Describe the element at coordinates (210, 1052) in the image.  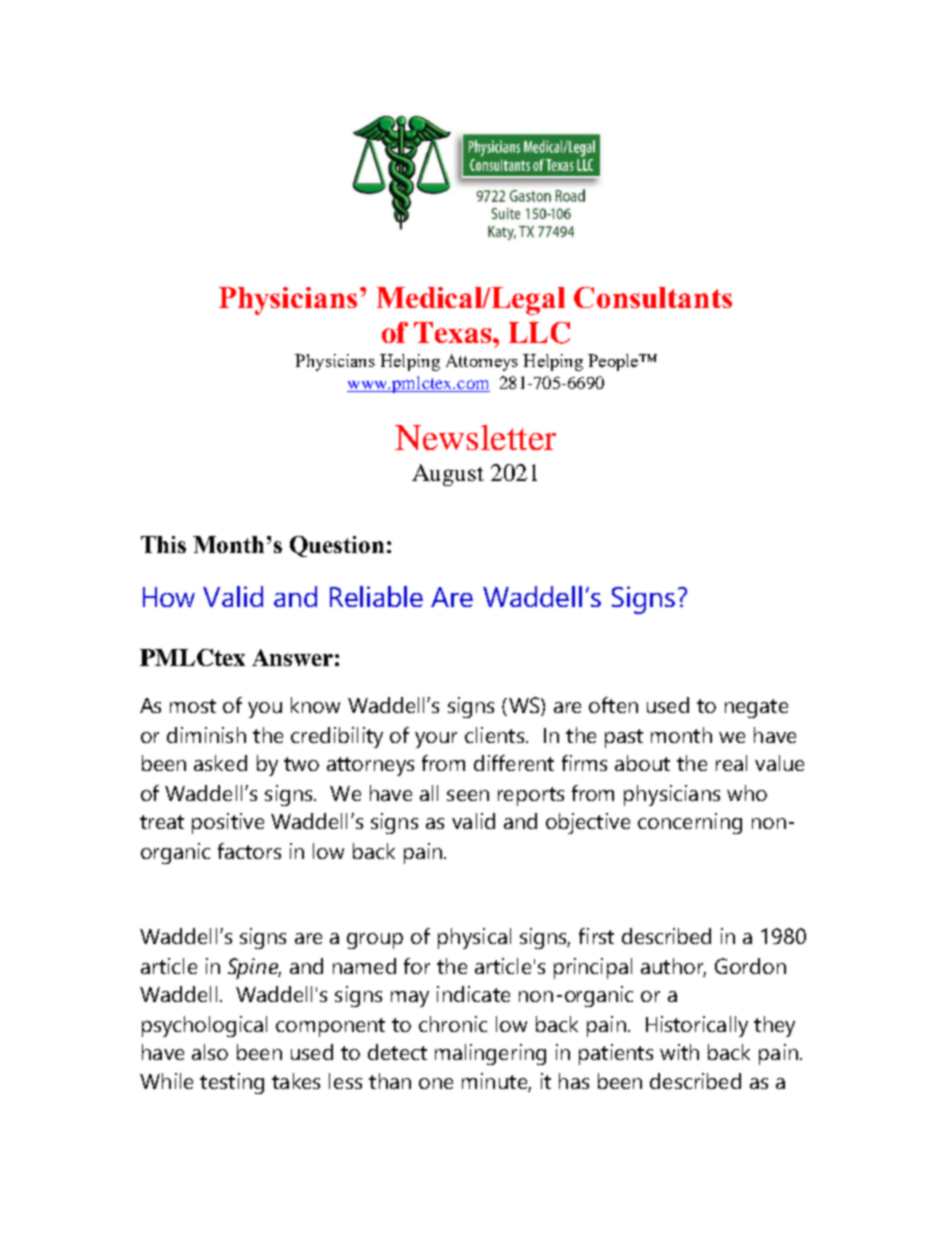
I see `also` at that location.
